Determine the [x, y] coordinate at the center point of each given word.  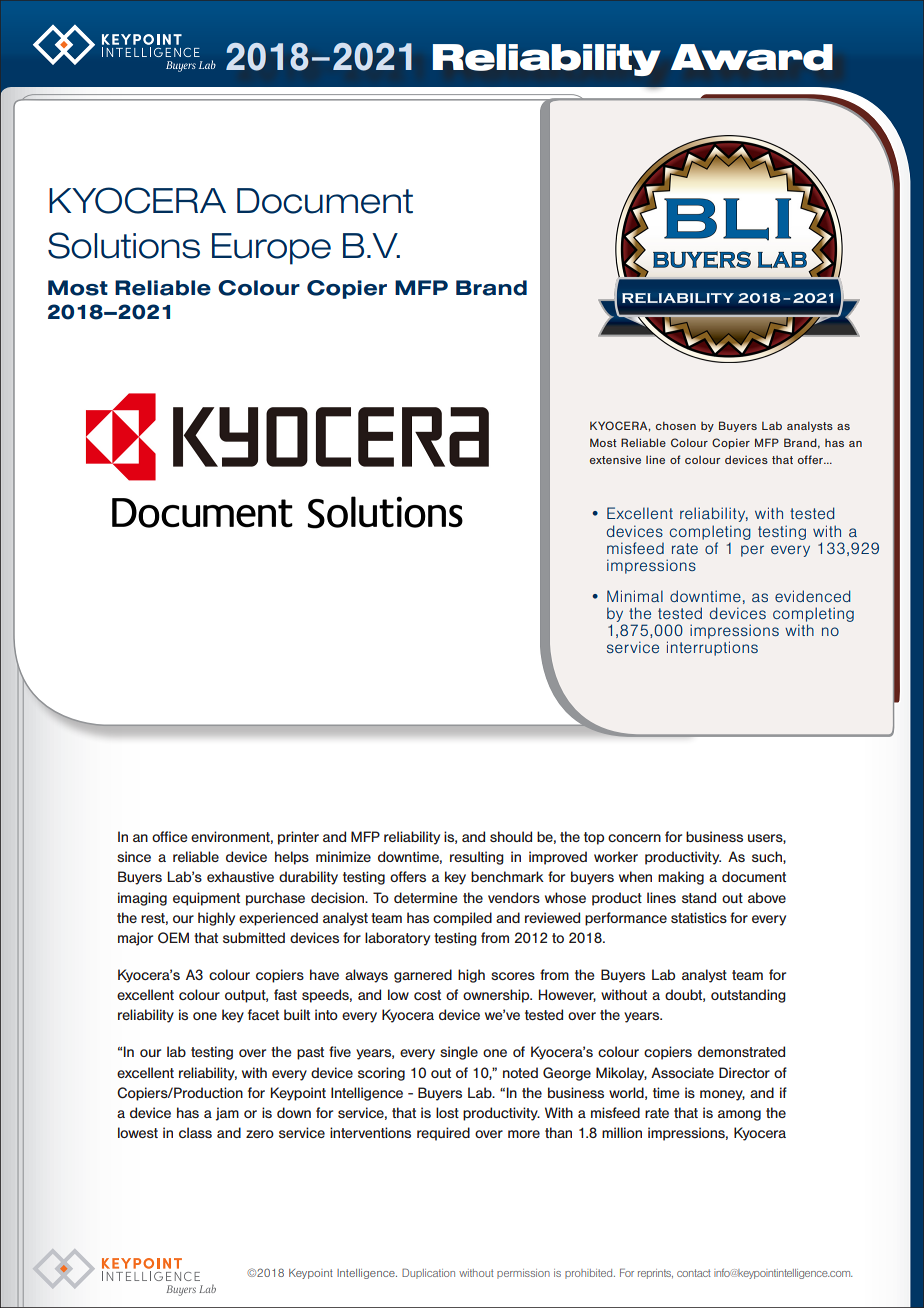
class [195, 1132]
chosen [676, 425]
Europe [271, 249]
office [170, 836]
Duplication [428, 1273]
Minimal [635, 596]
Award [752, 57]
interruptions [712, 648]
